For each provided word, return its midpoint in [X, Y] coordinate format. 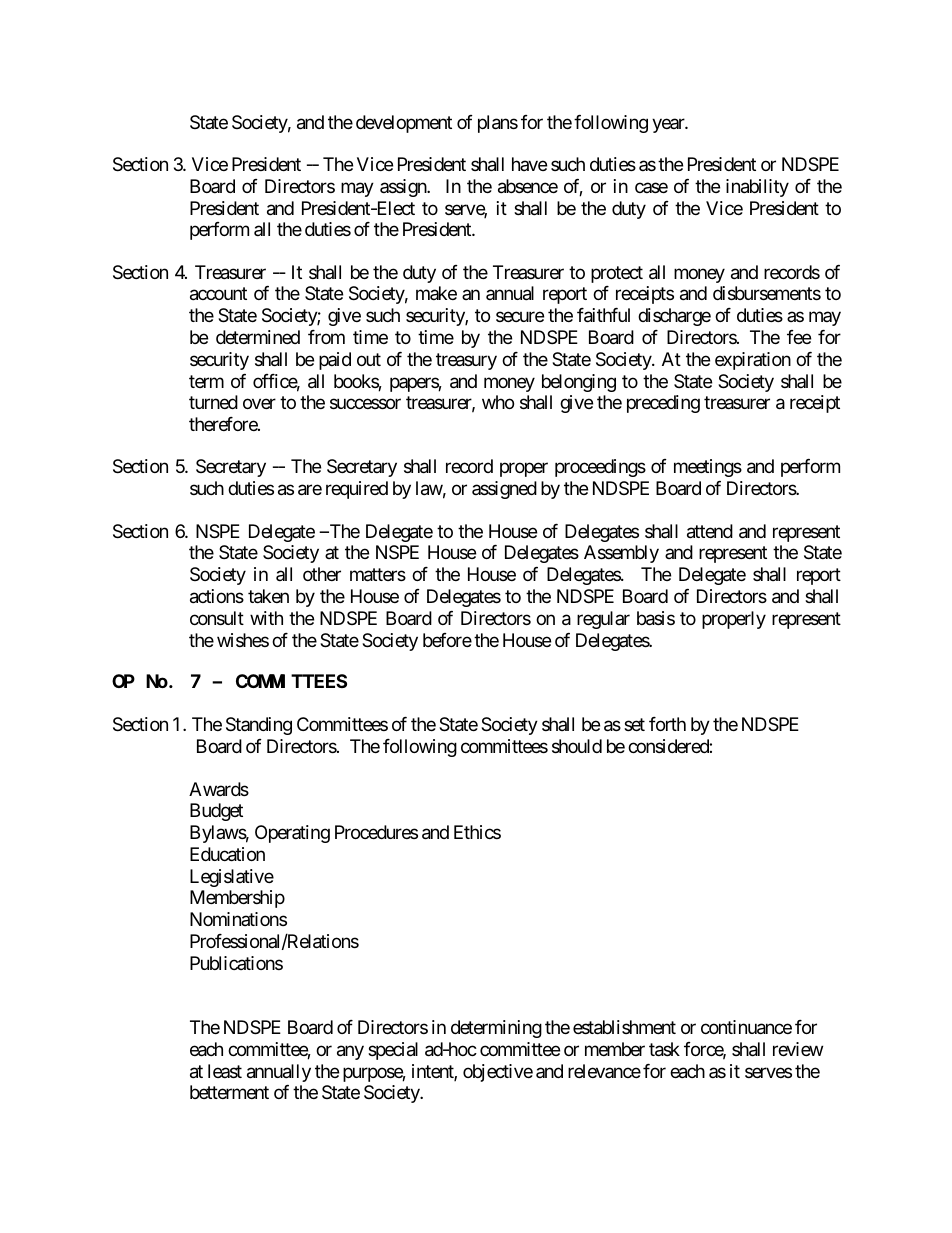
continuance [746, 1027]
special [393, 1051]
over [259, 404]
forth [667, 724]
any [350, 1052]
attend [710, 531]
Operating [292, 834]
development [404, 124]
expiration [753, 361]
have [529, 164]
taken [268, 596]
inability [757, 188]
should [577, 746]
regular [603, 620]
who [498, 402]
